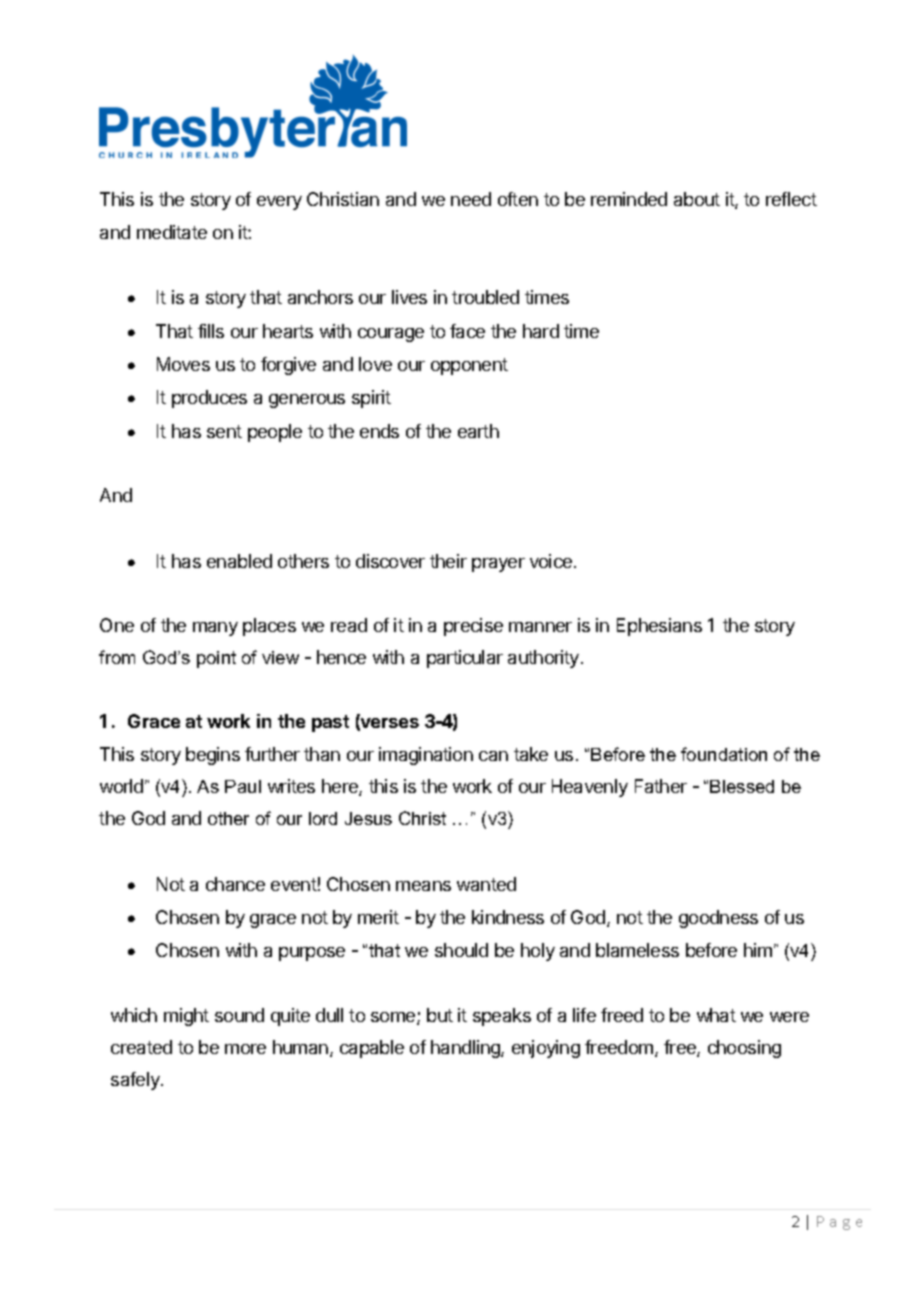 This page has width=924, height=1308. I want to click on begins, so click(213, 756).
